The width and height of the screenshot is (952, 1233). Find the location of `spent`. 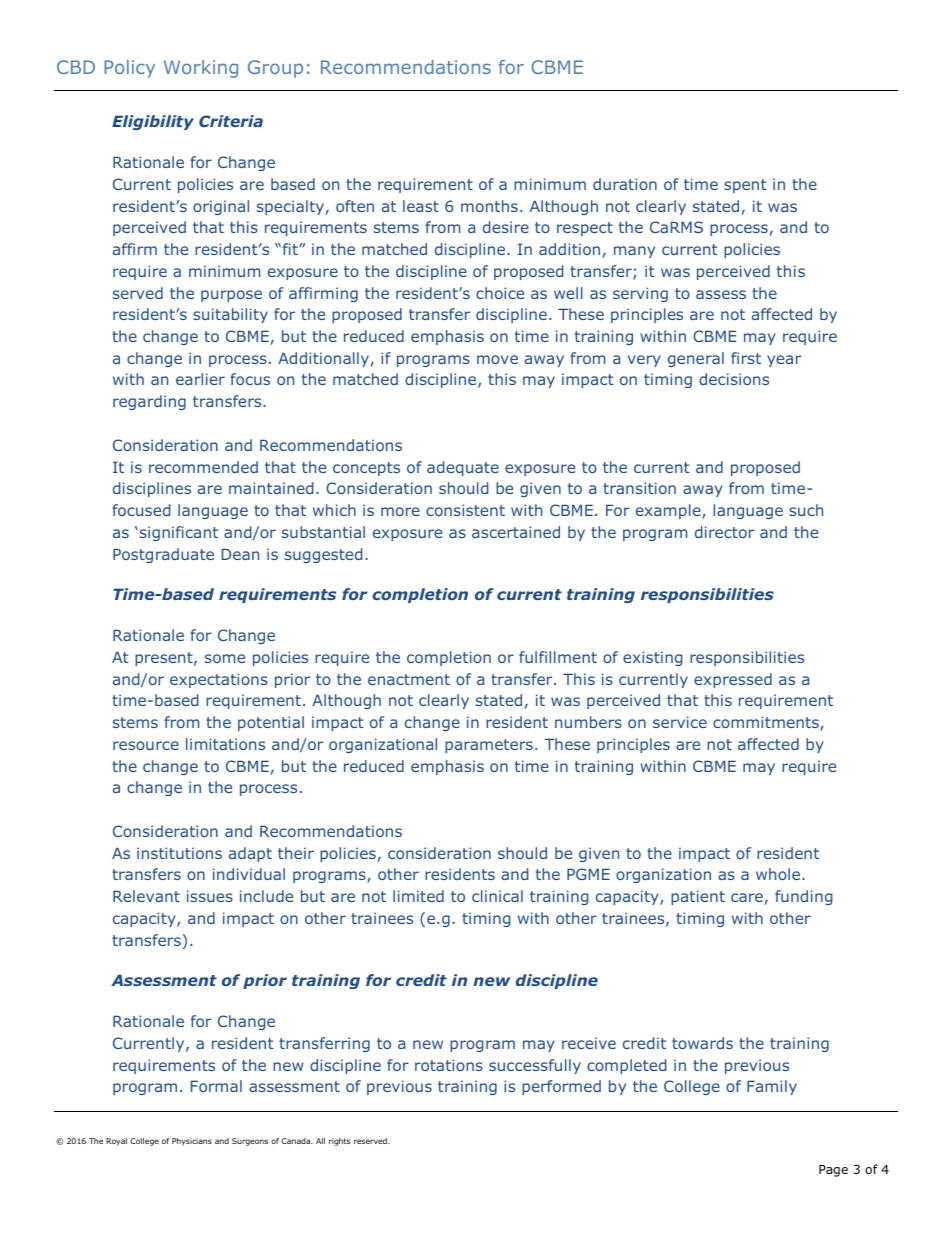

spent is located at coordinates (745, 186).
